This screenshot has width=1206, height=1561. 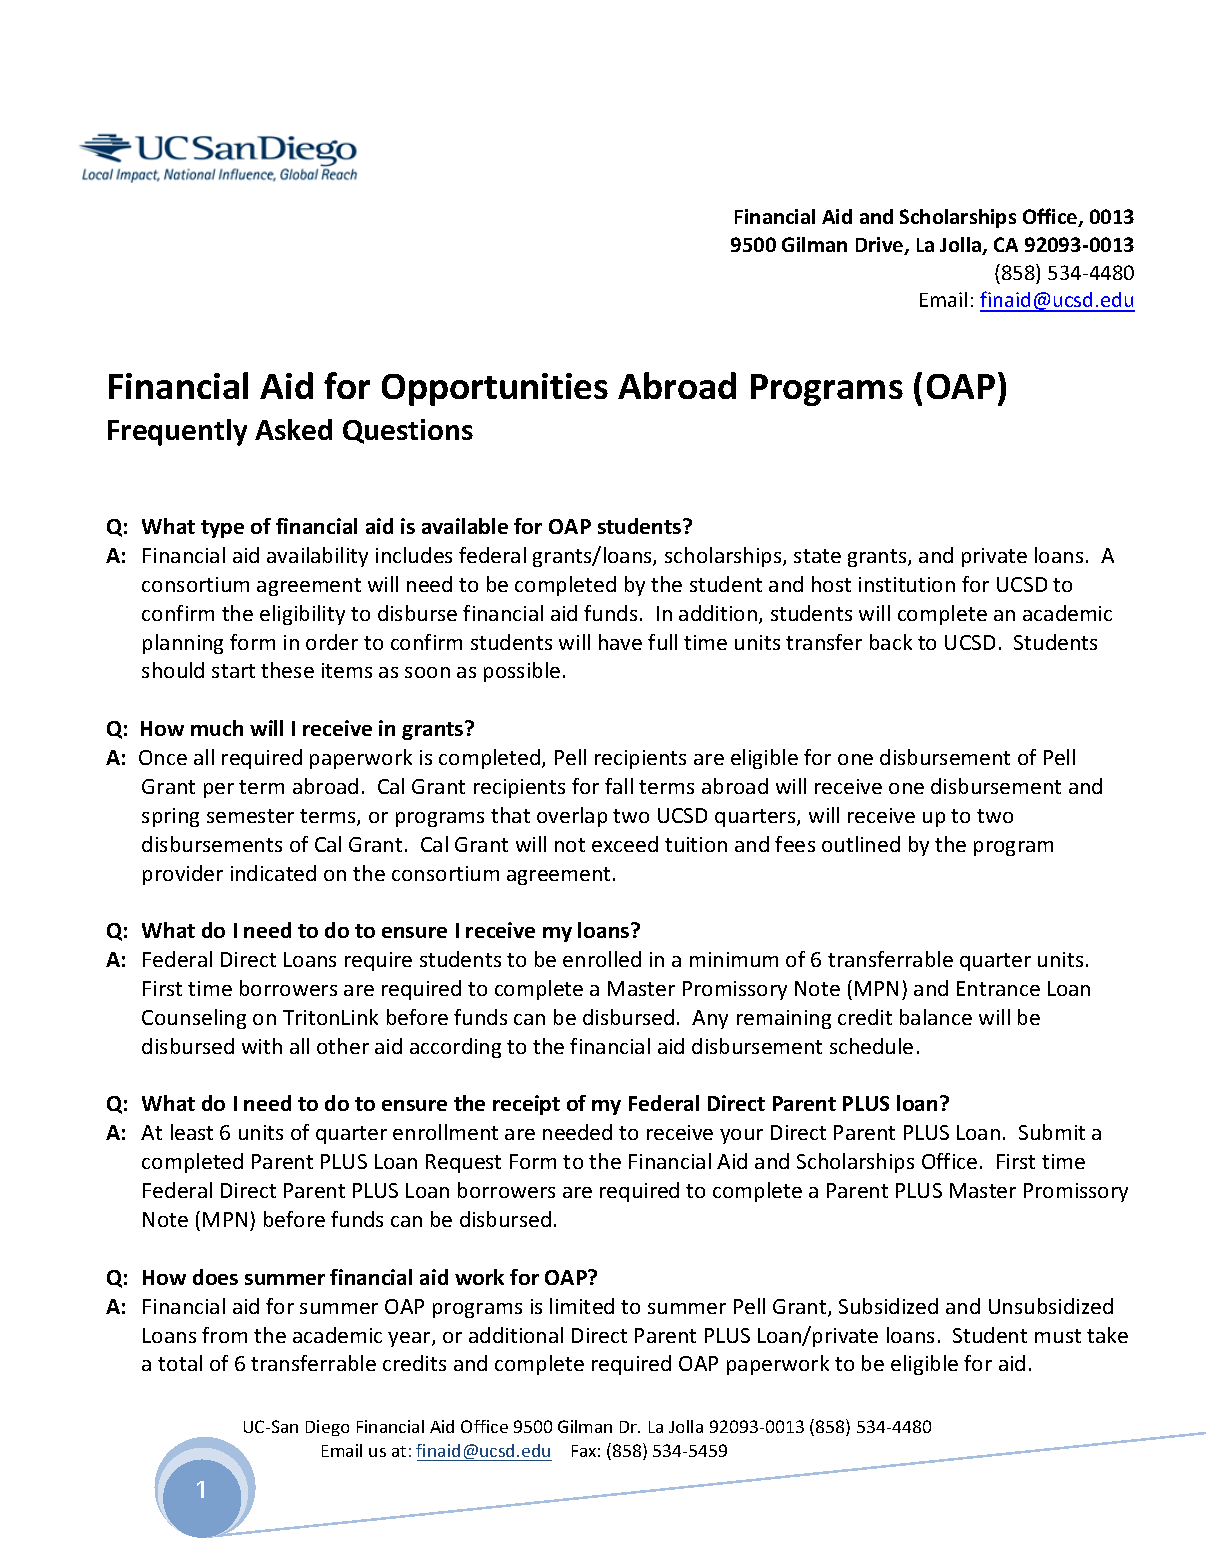 What do you see at coordinates (495, 389) in the screenshot?
I see `Opportunities` at bounding box center [495, 389].
